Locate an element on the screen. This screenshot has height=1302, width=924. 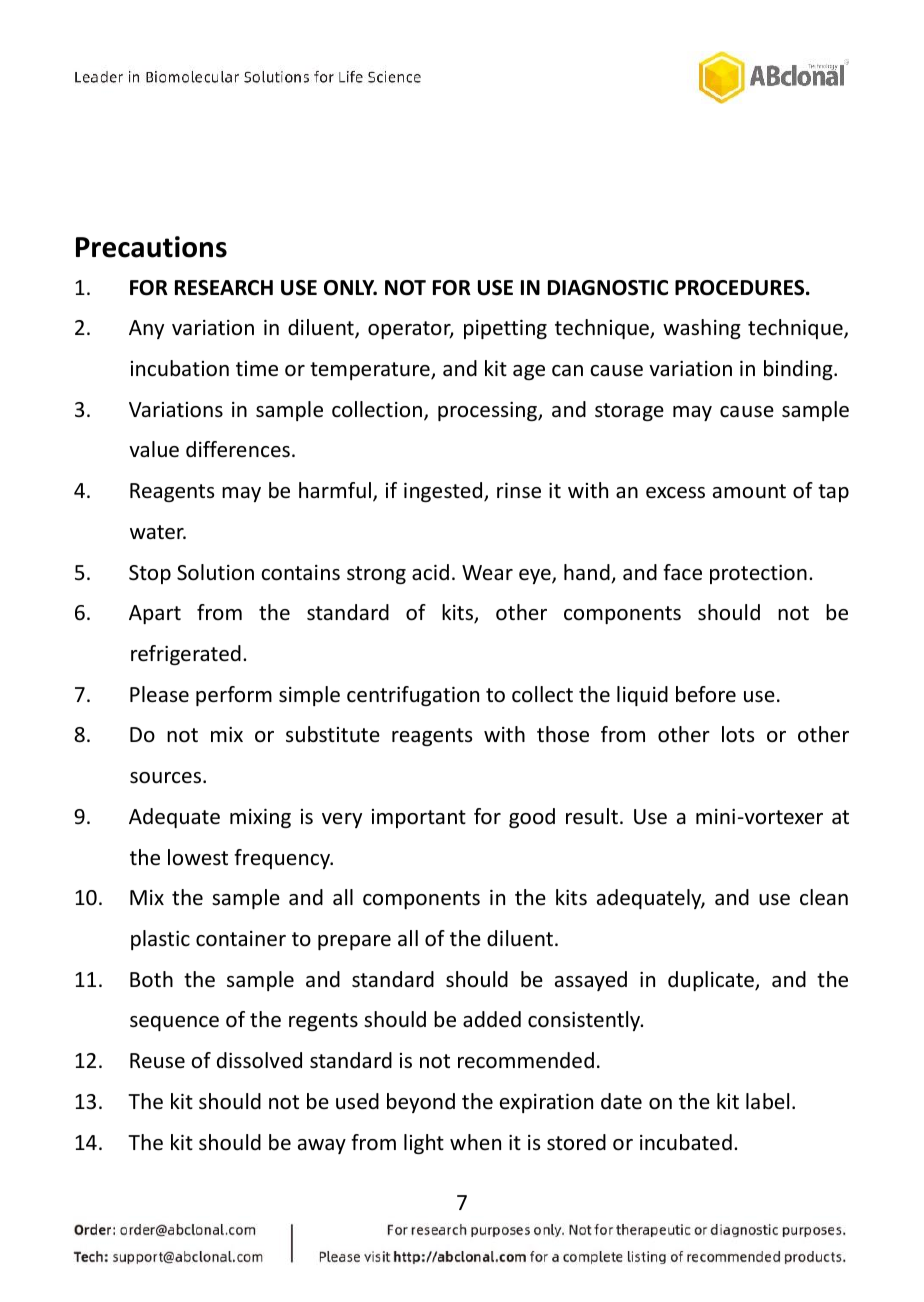
before is located at coordinates (706, 694).
